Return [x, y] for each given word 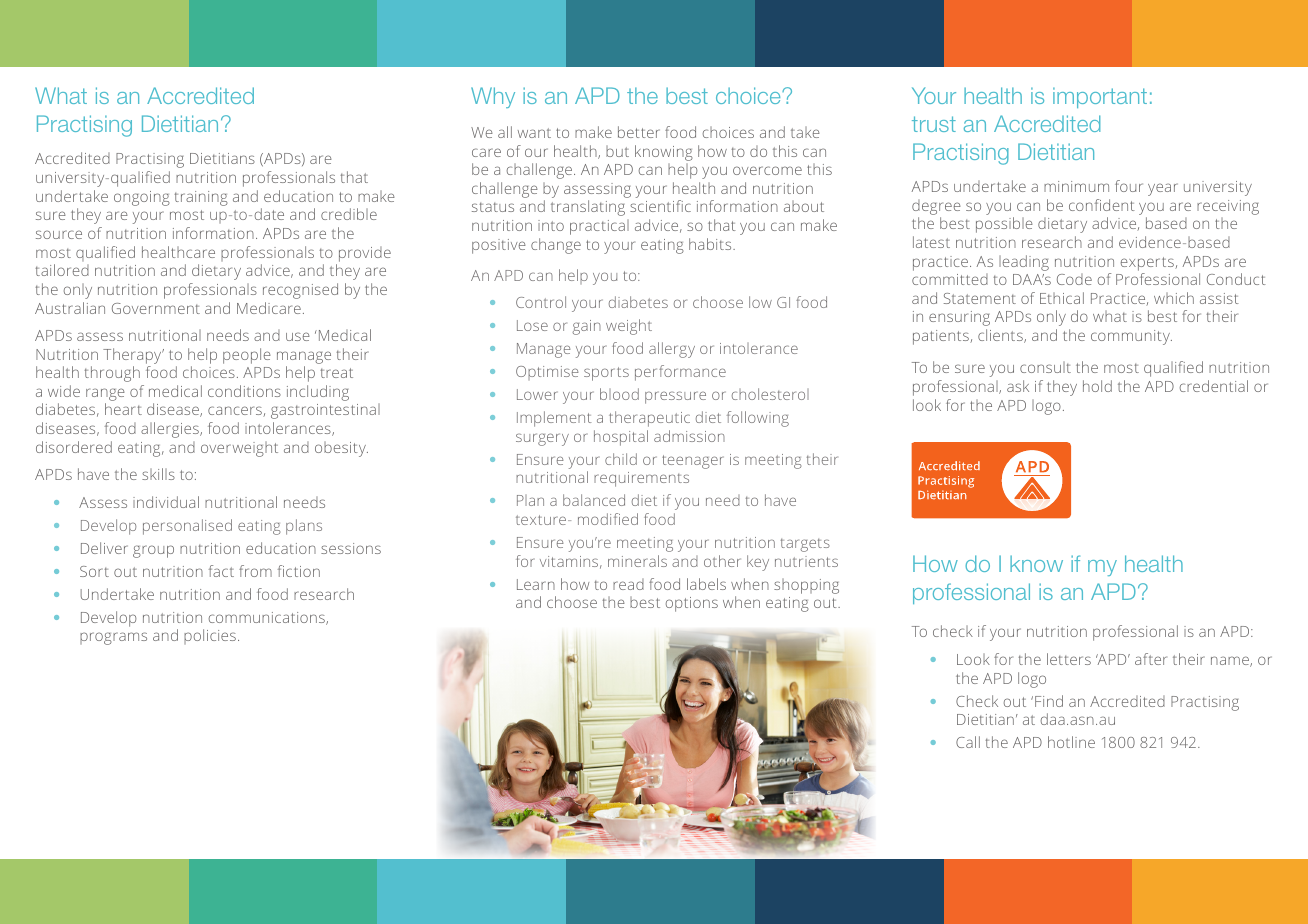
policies [210, 636]
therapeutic [649, 419]
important [1100, 97]
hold [1097, 386]
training [201, 198]
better [639, 132]
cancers [236, 411]
